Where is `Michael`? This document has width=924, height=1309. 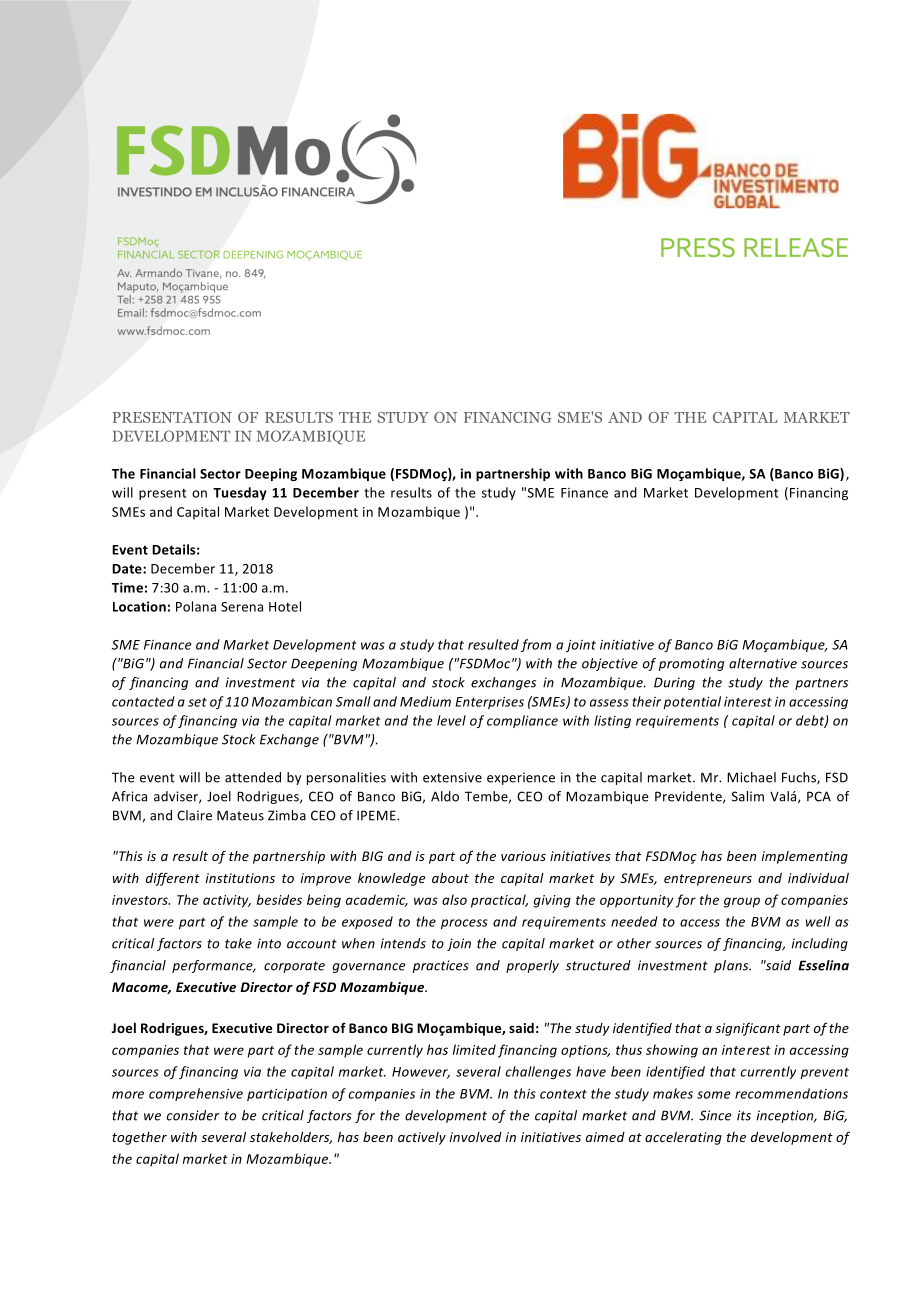 Michael is located at coordinates (751, 777).
